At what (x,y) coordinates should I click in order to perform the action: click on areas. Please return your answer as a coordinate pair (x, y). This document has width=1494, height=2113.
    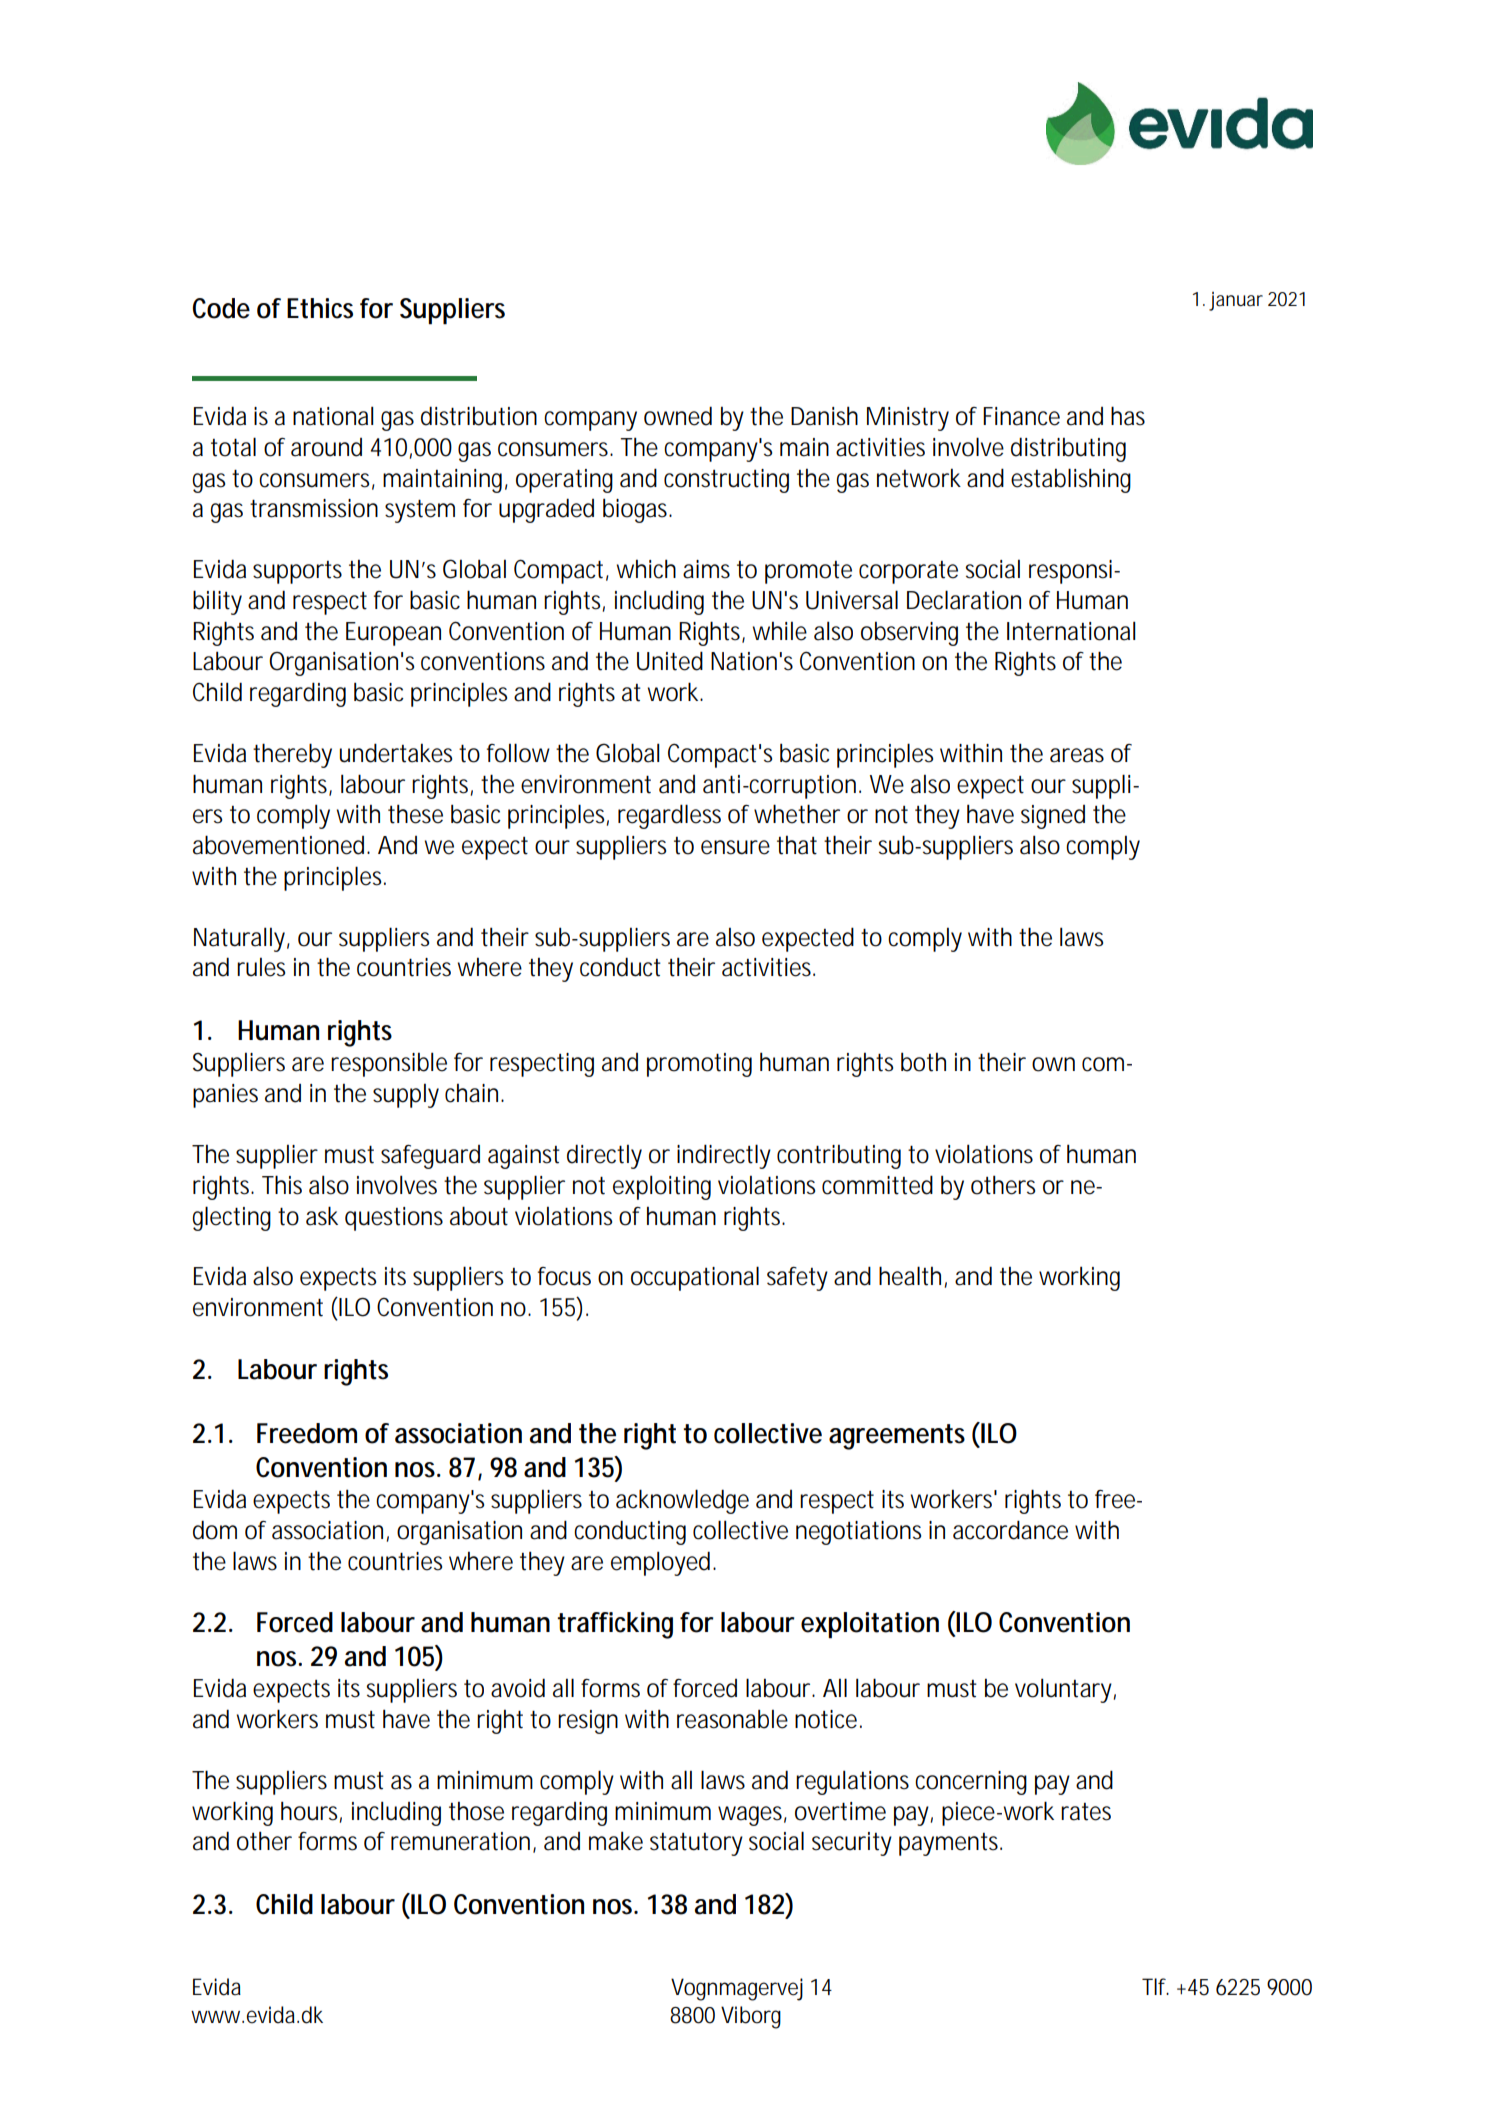
    Looking at the image, I should click on (1077, 755).
